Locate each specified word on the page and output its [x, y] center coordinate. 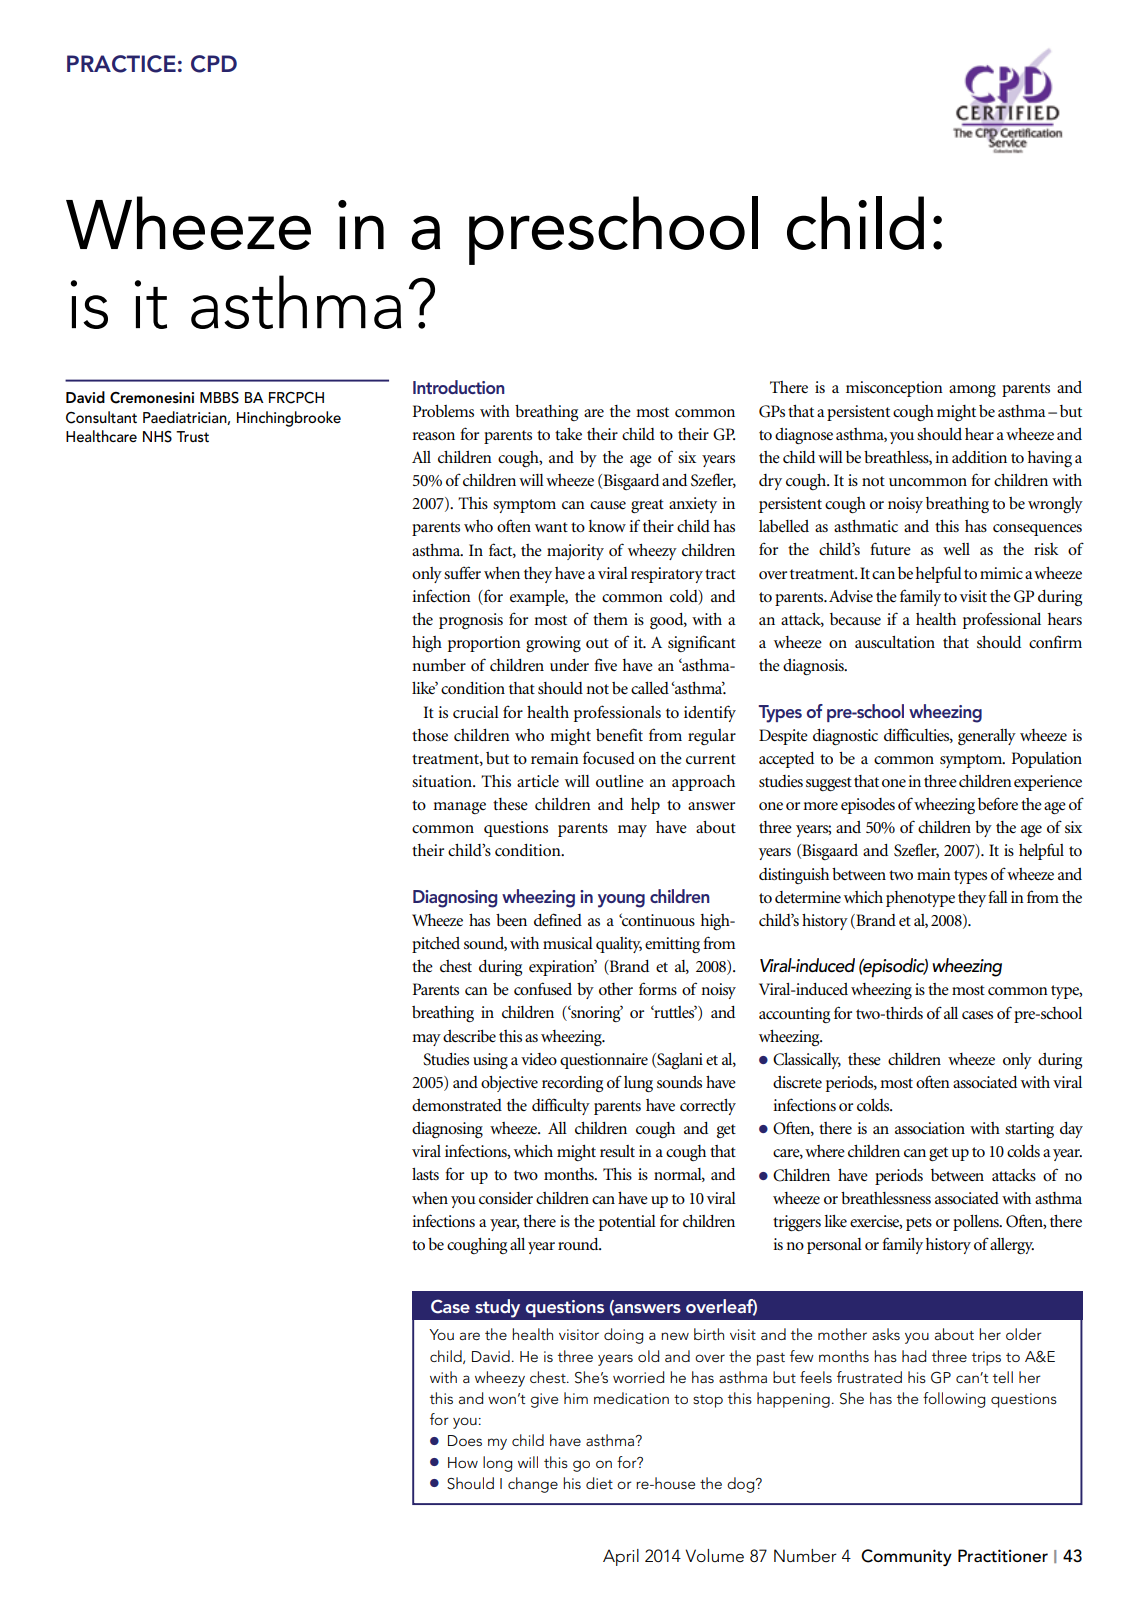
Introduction [459, 387]
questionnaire [604, 1061]
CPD [214, 64]
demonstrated [457, 1105]
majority [575, 552]
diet [599, 1483]
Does [465, 1440]
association [930, 1128]
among [972, 391]
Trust [192, 436]
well [956, 549]
